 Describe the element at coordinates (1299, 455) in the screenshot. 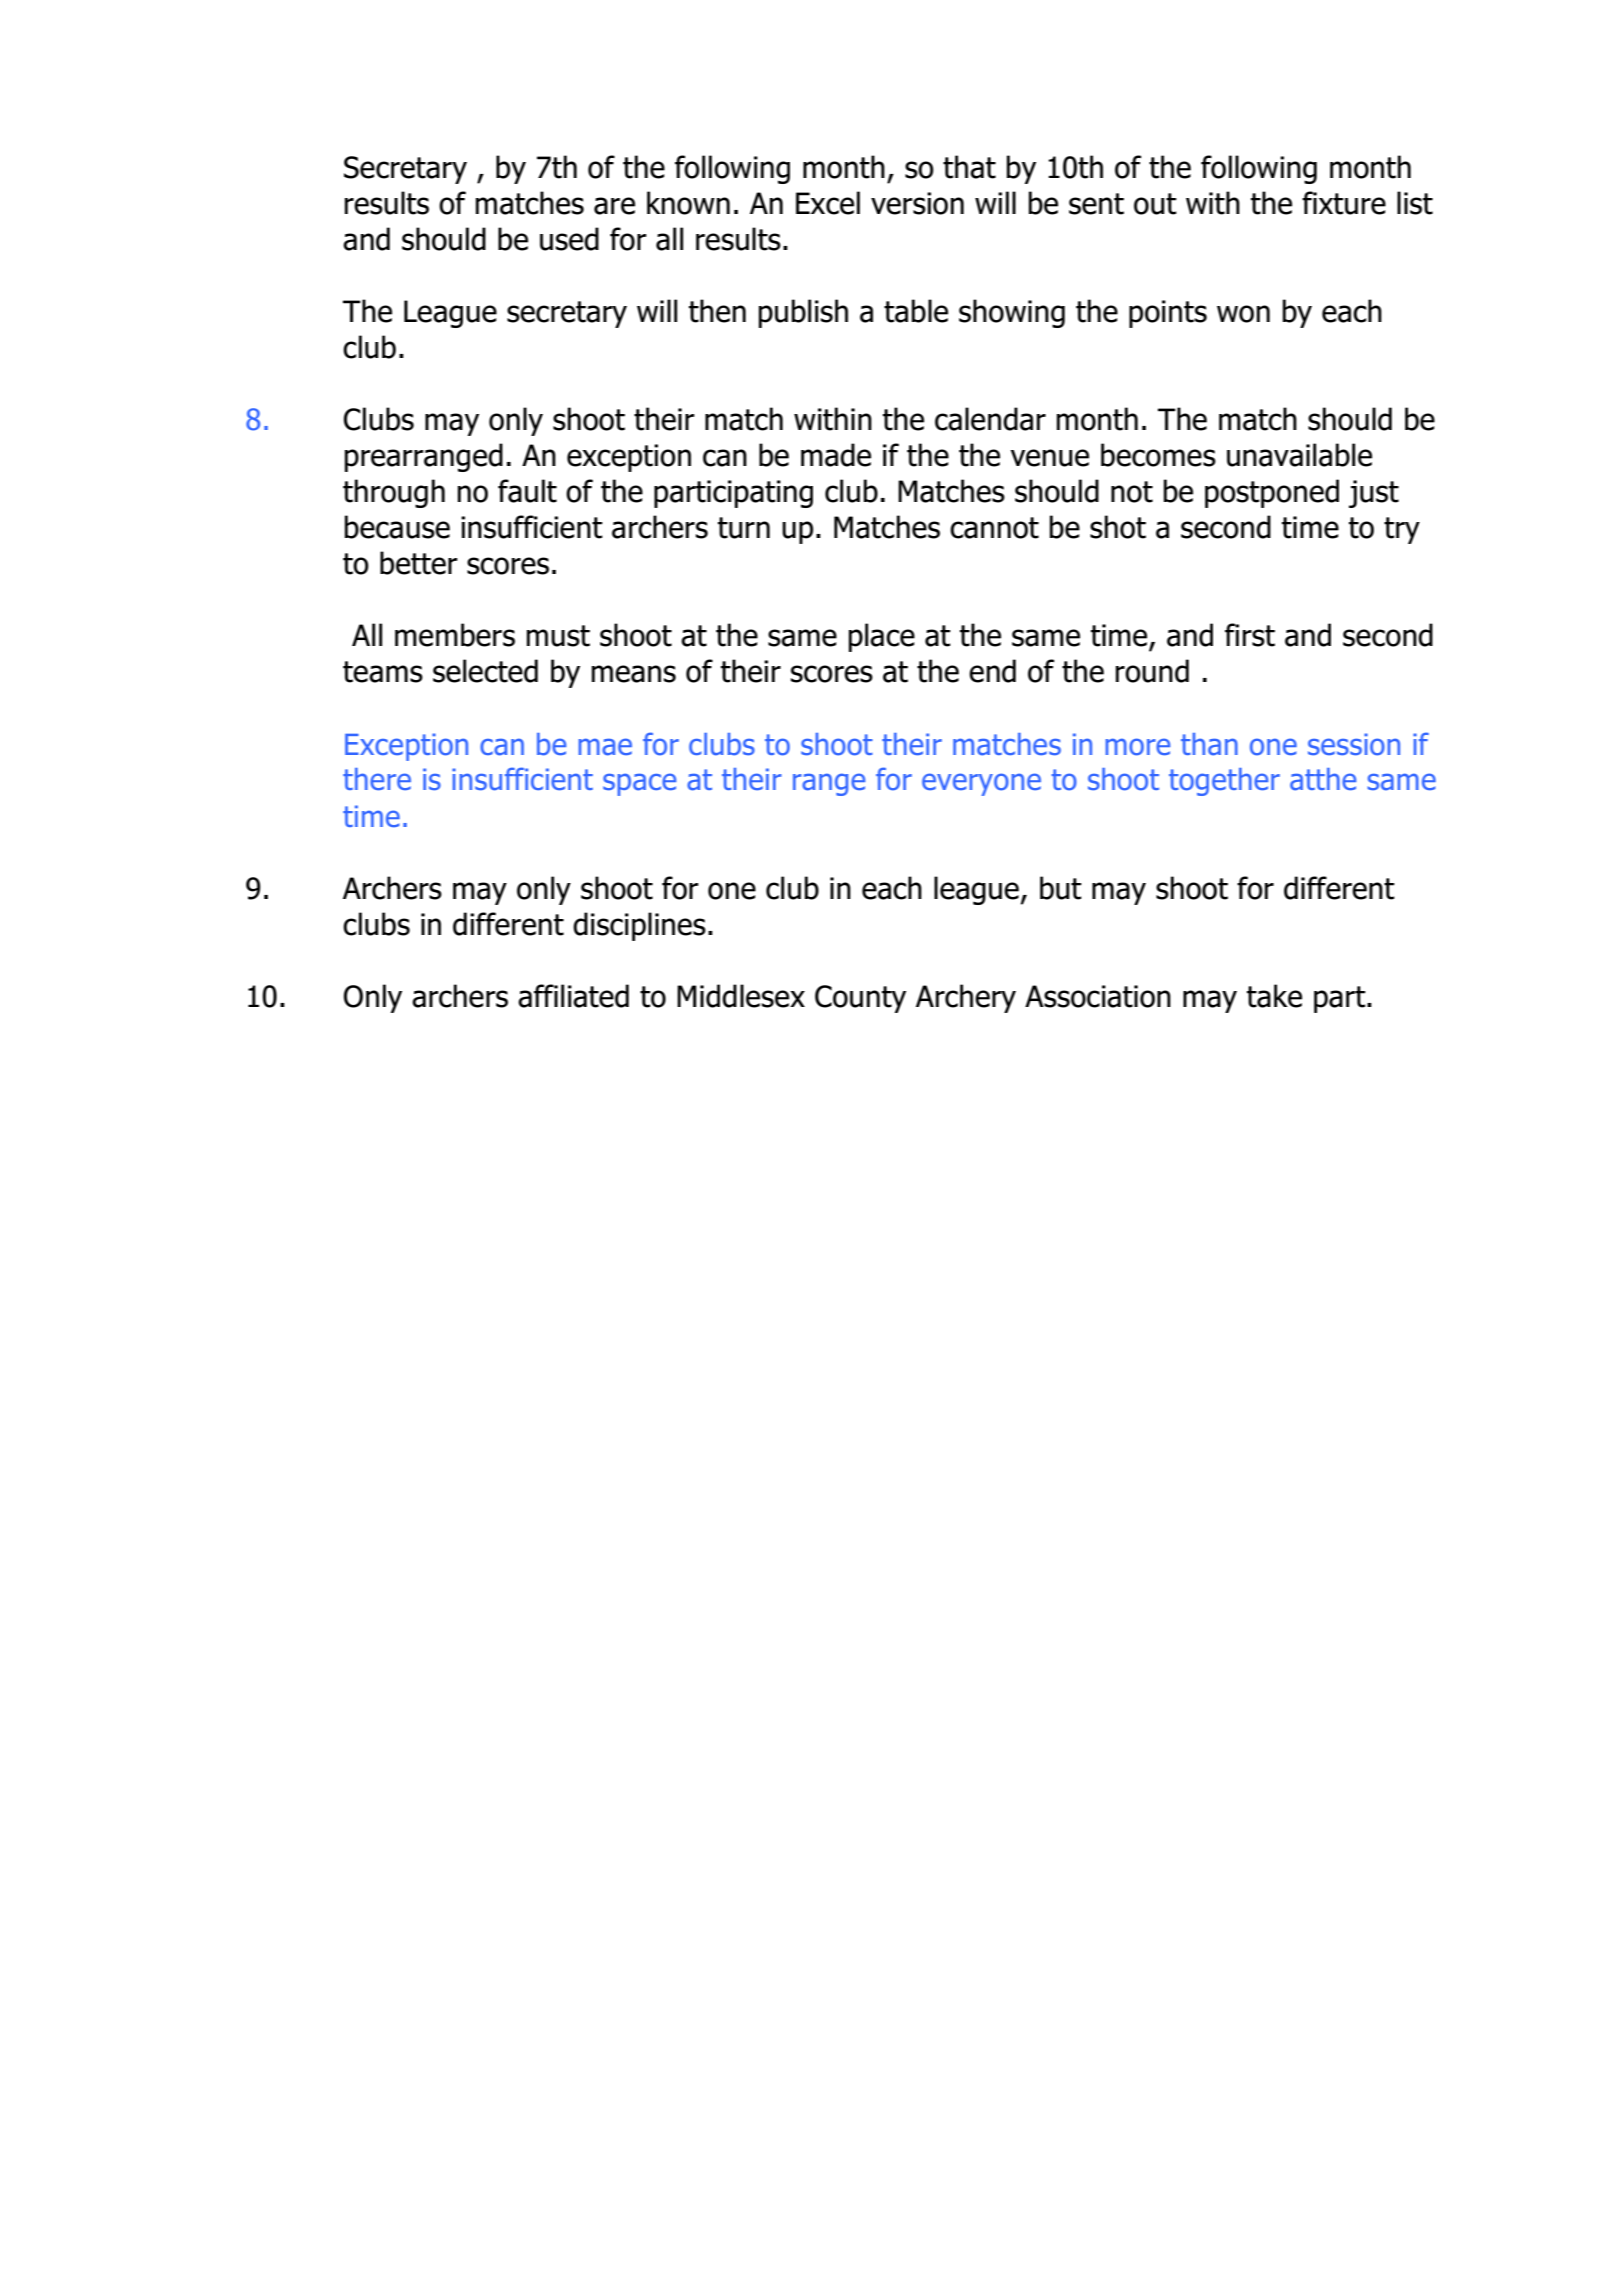

I see `unavailable` at that location.
